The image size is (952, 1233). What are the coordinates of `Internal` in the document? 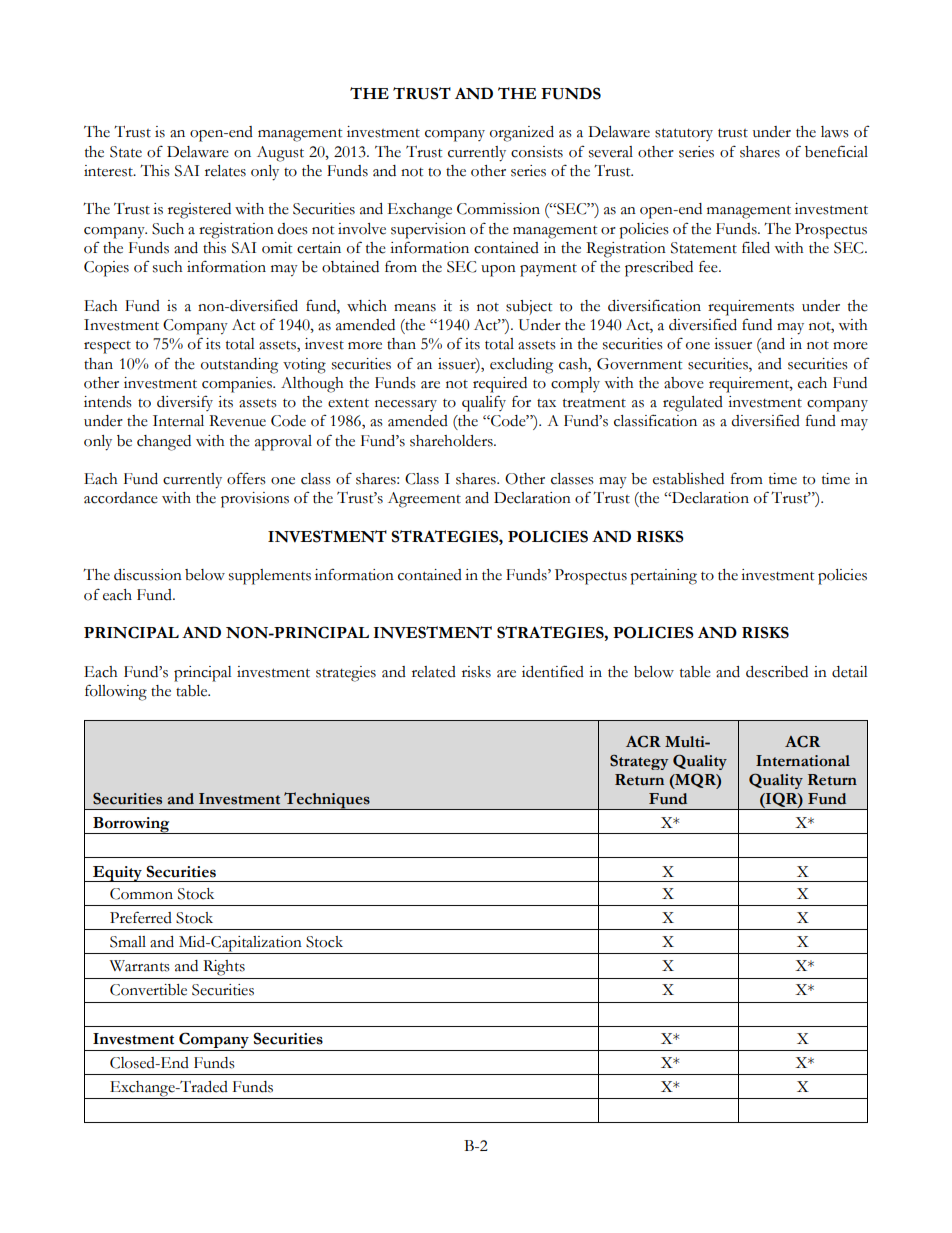 It's located at (178, 421).
